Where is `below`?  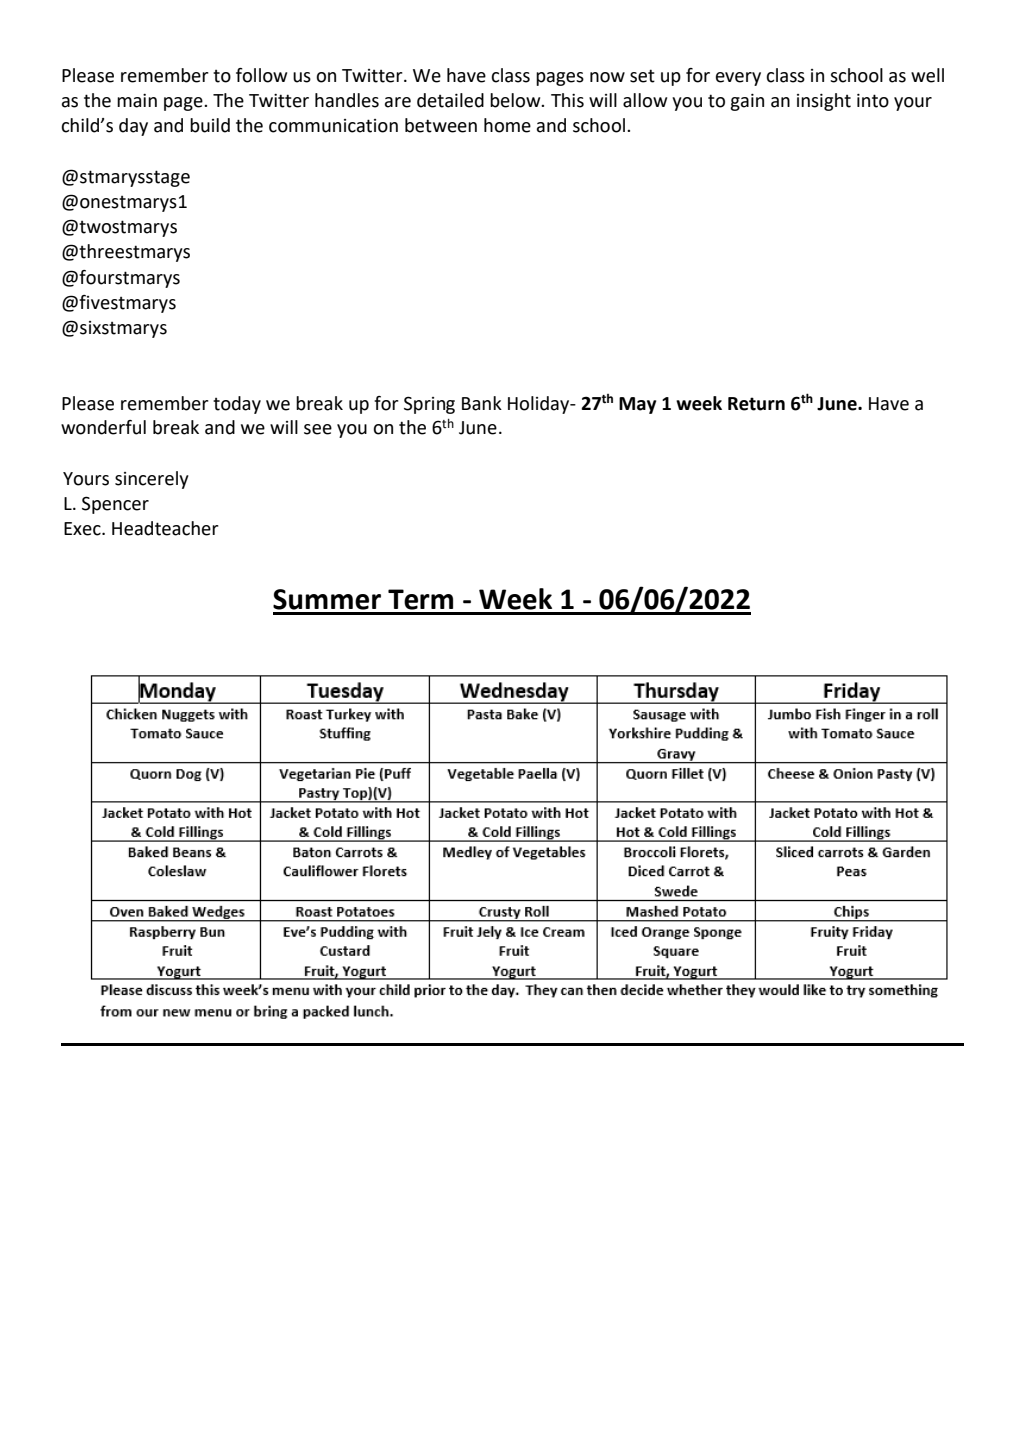
below is located at coordinates (516, 100).
